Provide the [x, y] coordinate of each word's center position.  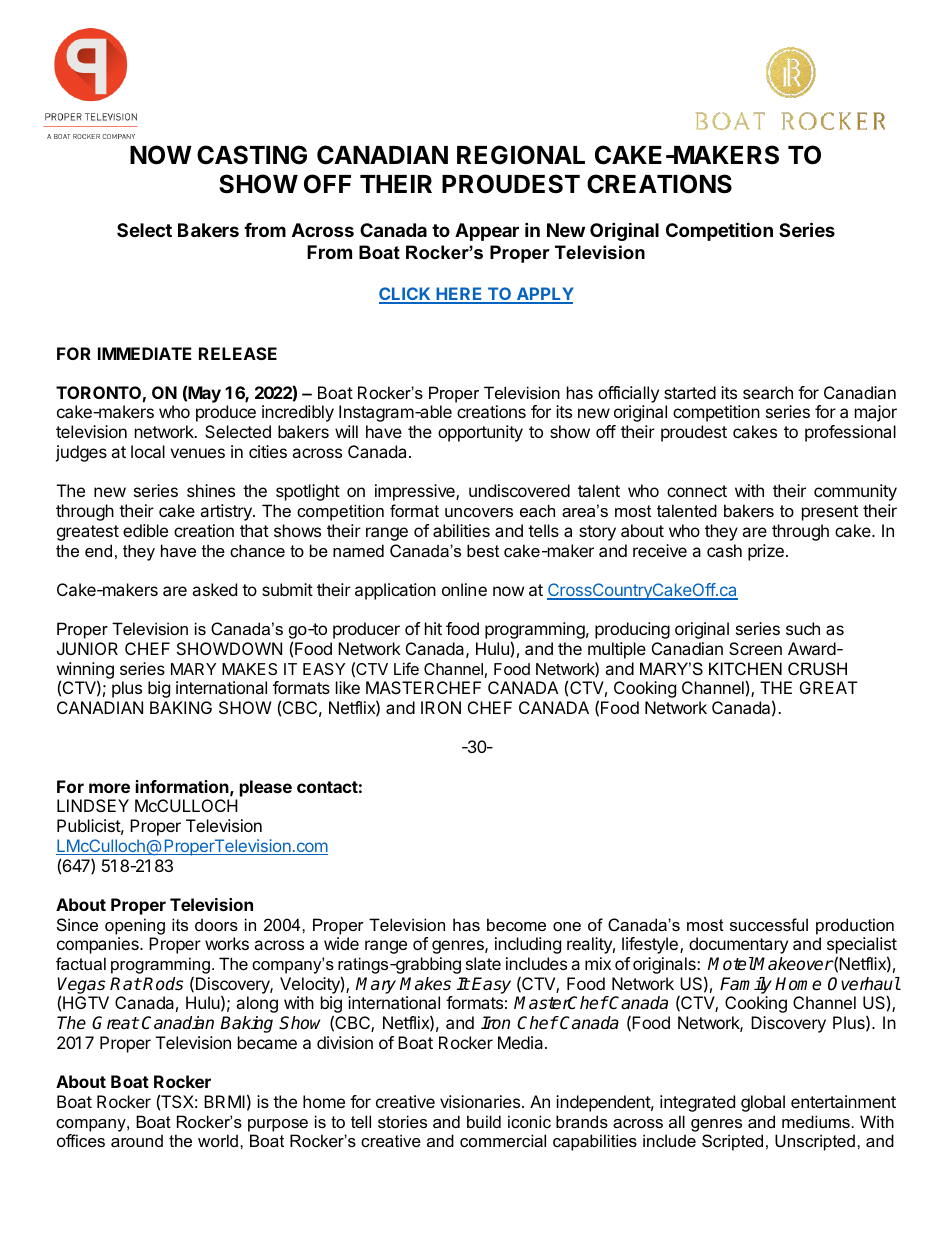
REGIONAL [521, 155]
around [137, 1140]
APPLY [544, 295]
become [516, 924]
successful [769, 924]
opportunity [480, 433]
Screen [755, 648]
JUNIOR [87, 648]
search [768, 392]
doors [216, 924]
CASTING [252, 155]
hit [433, 628]
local [148, 451]
